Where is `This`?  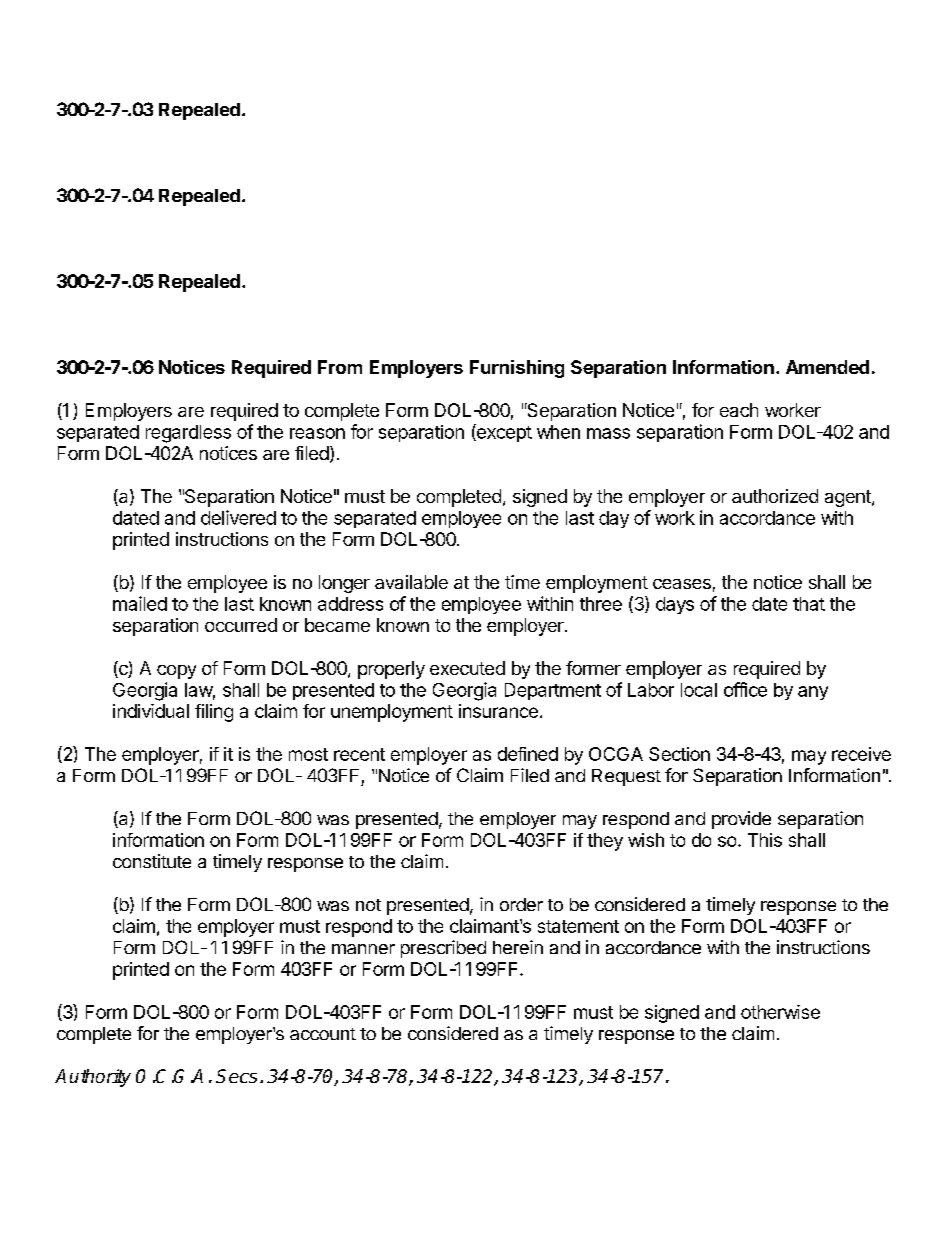 This is located at coordinates (765, 840).
